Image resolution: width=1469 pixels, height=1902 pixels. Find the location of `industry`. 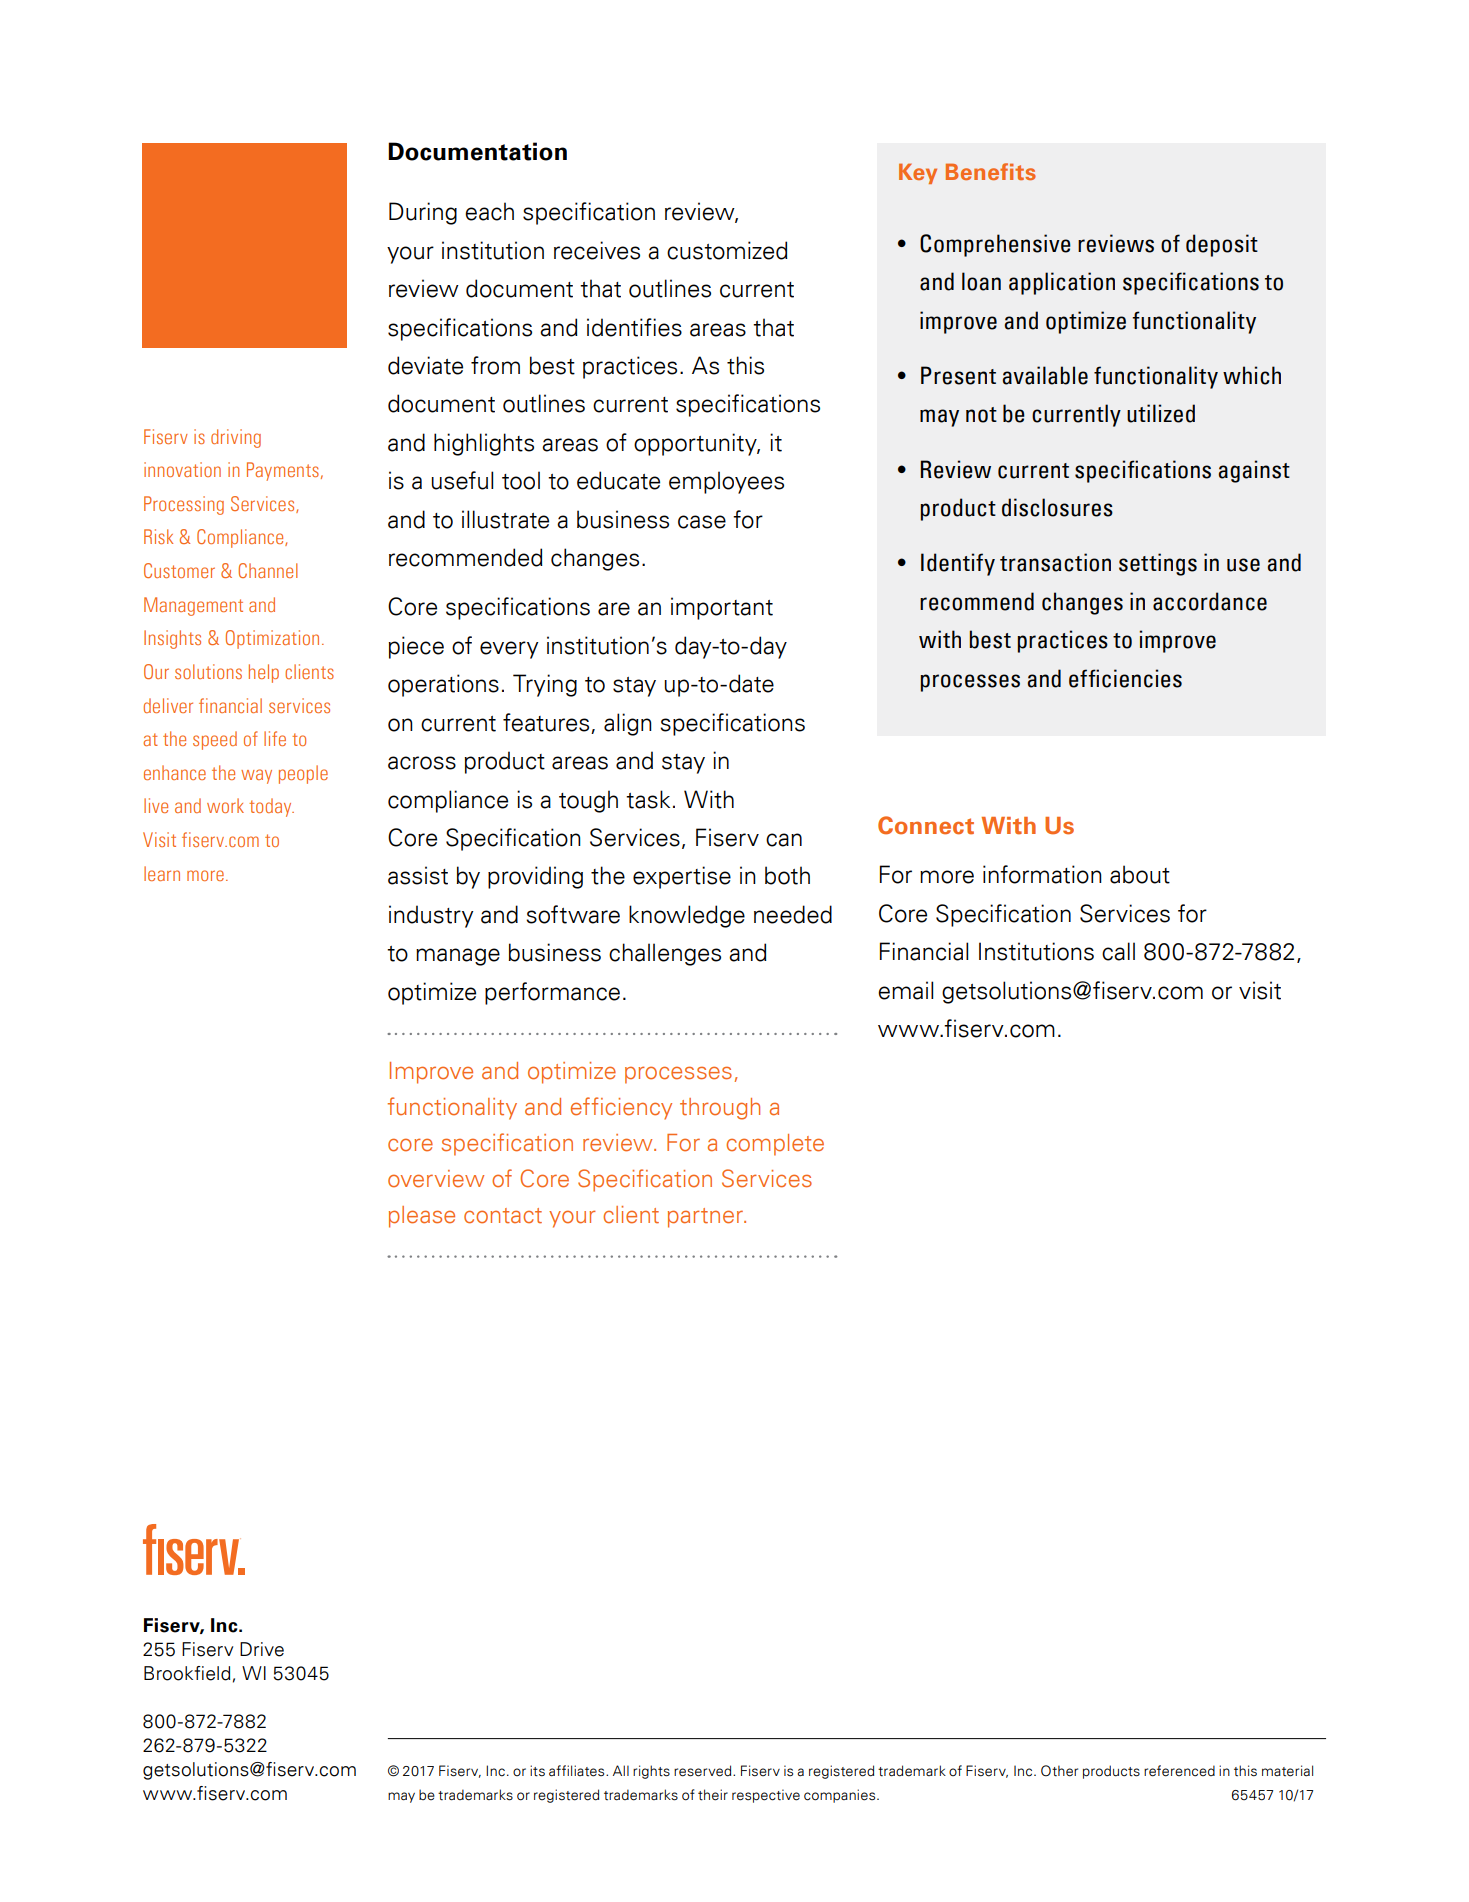

industry is located at coordinates (431, 916).
